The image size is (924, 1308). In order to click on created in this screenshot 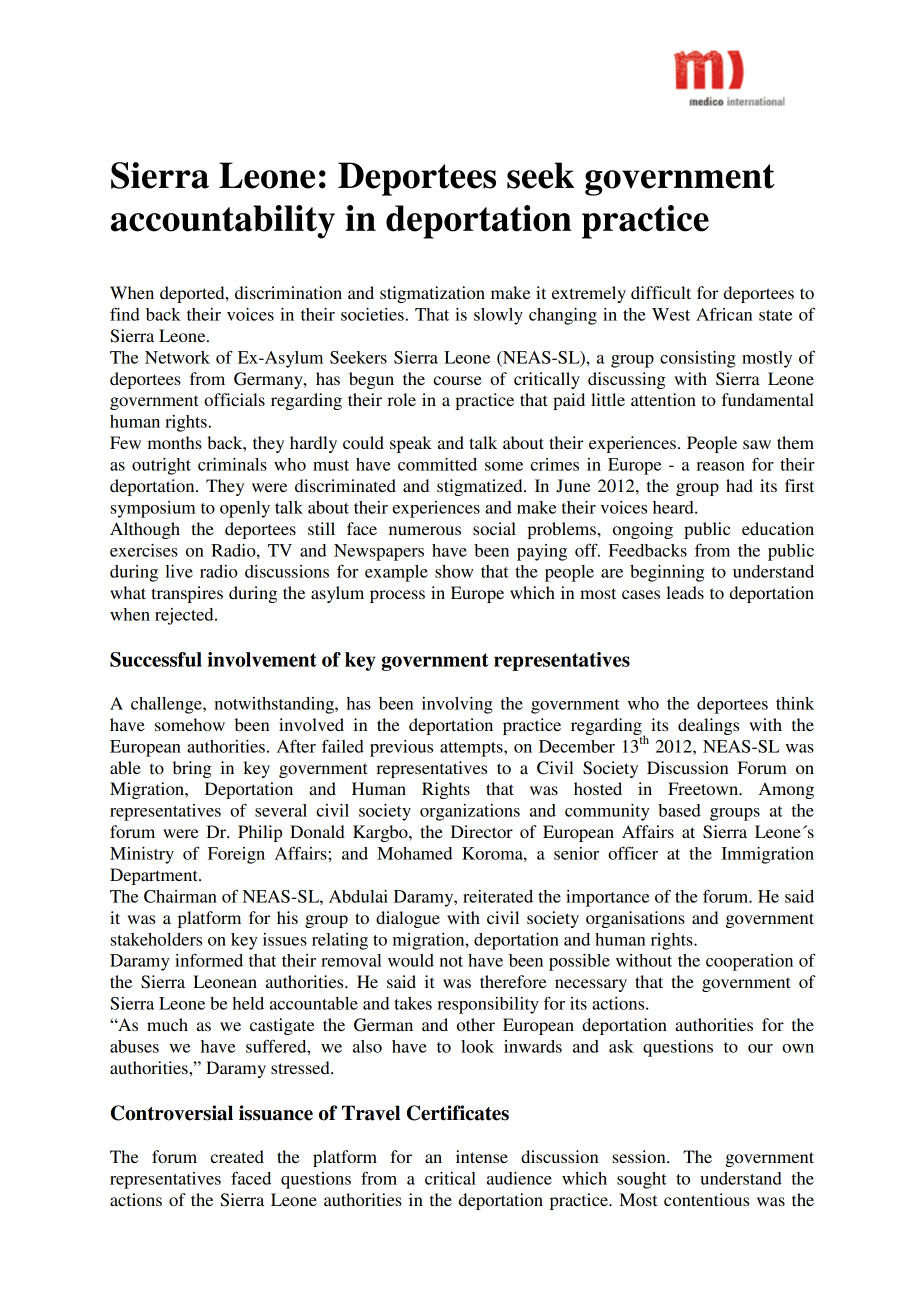, I will do `click(237, 1156)`.
